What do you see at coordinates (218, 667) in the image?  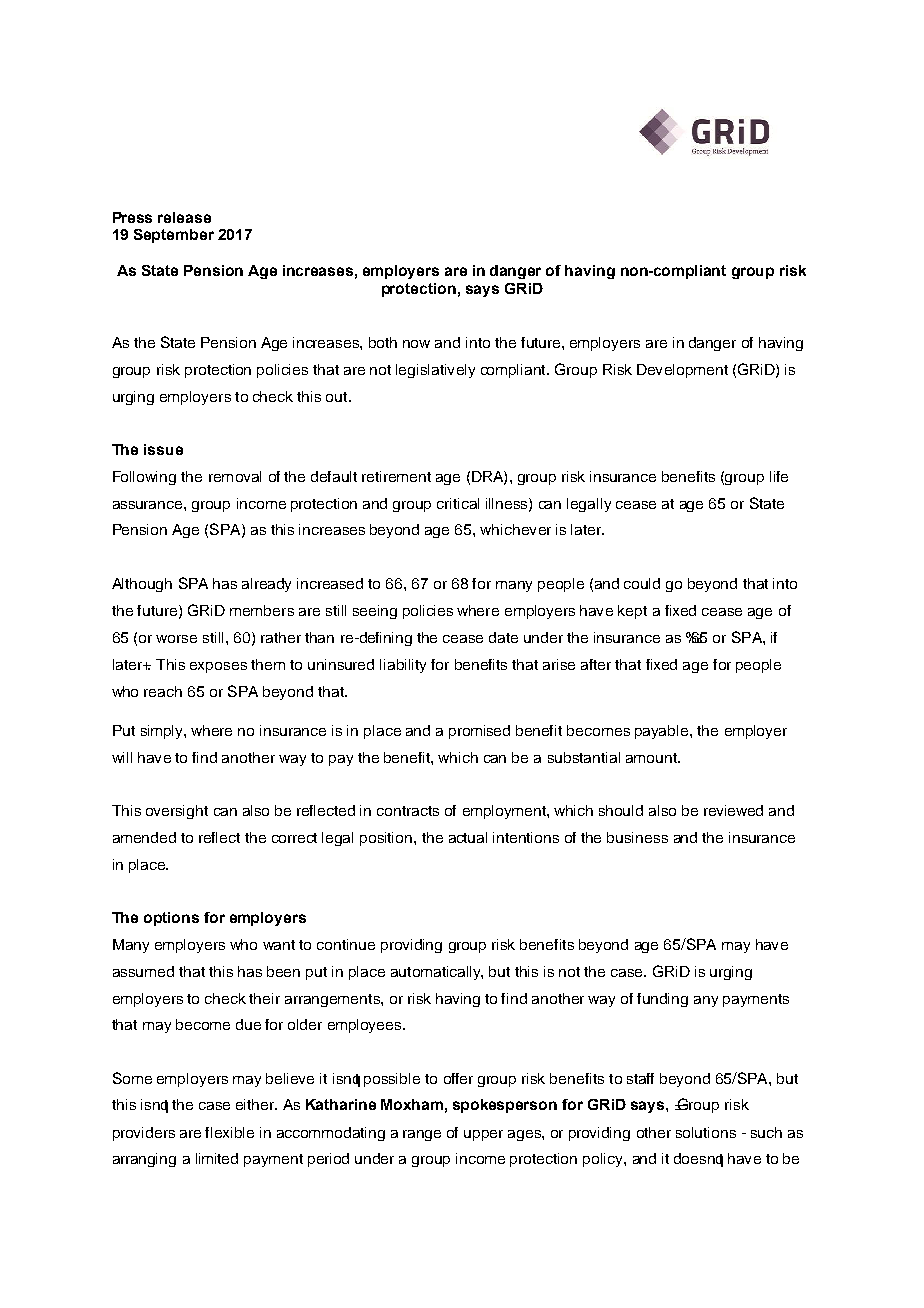 I see `exposes` at bounding box center [218, 667].
